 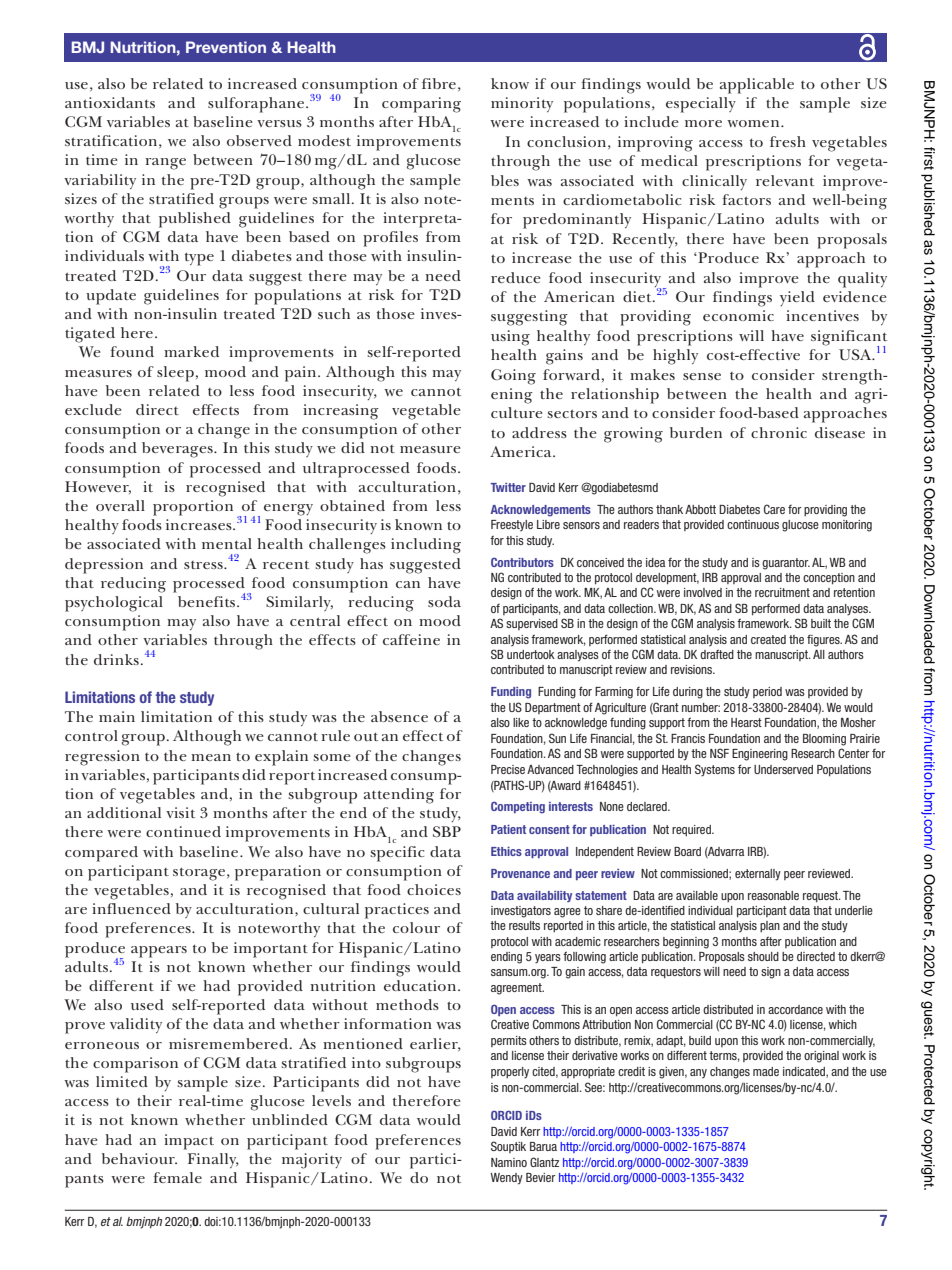 What do you see at coordinates (522, 104) in the document?
I see `minority` at bounding box center [522, 104].
